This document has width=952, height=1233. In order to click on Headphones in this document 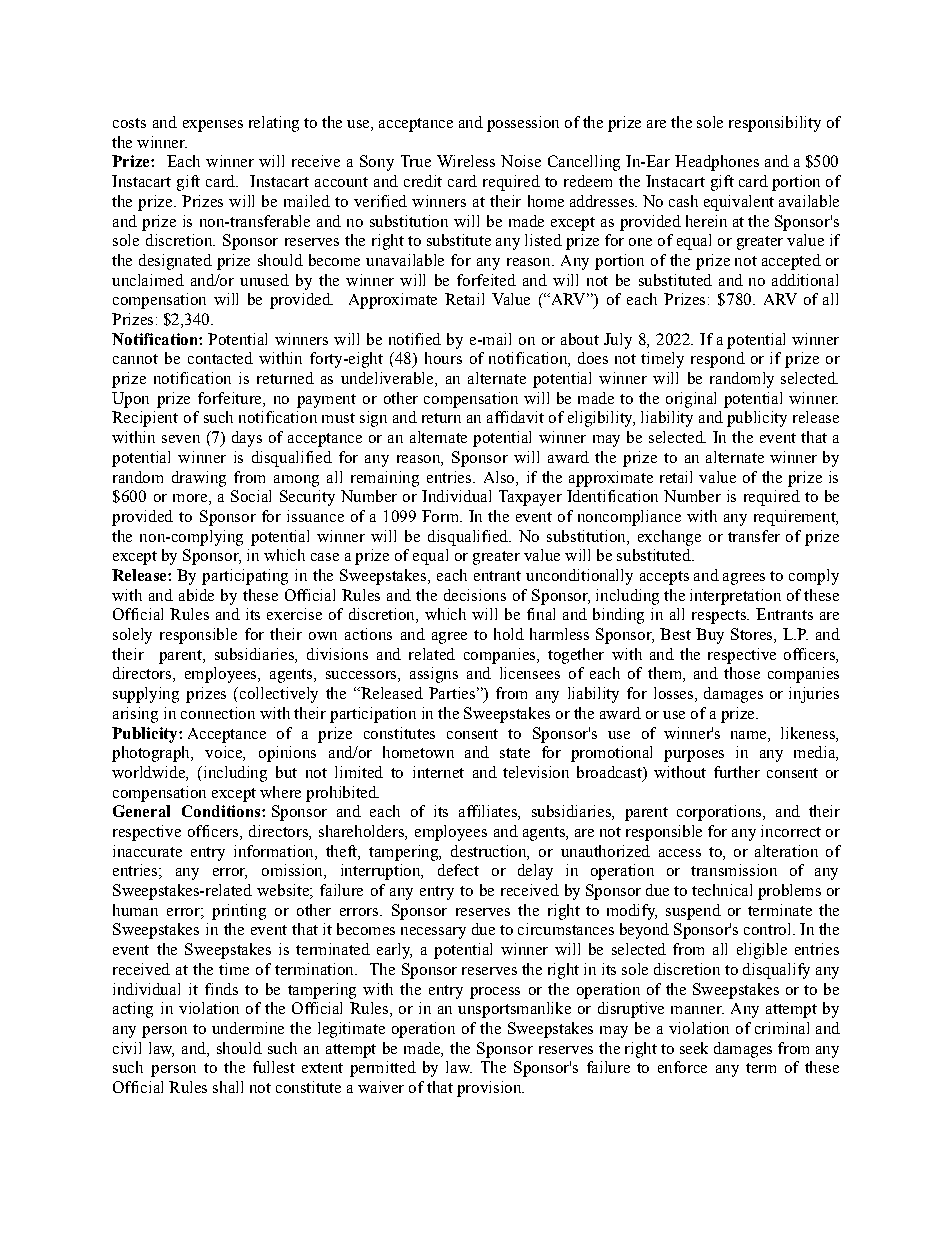, I will do `click(717, 163)`.
